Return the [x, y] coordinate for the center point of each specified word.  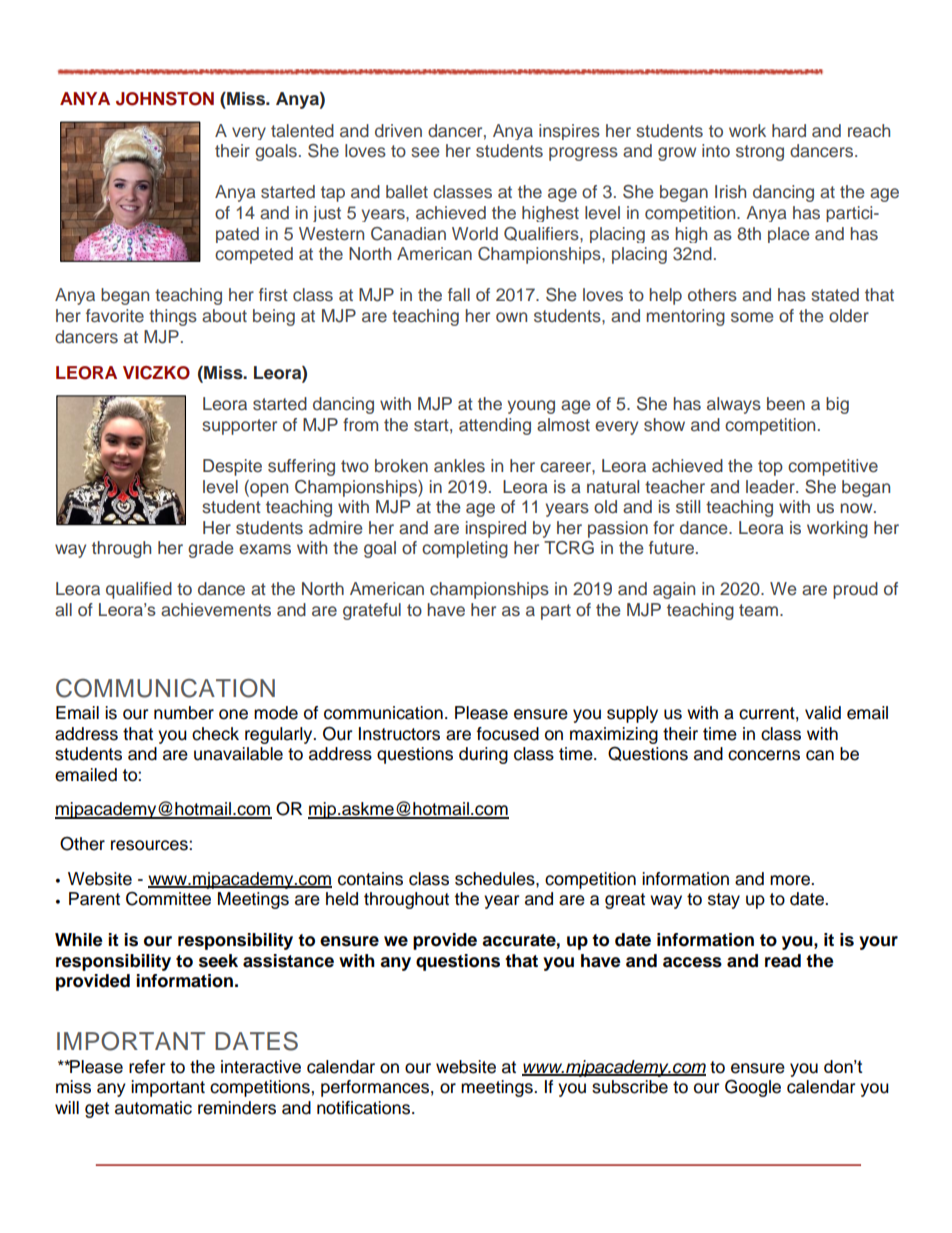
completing [465, 549]
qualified [139, 590]
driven [398, 130]
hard [789, 130]
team [758, 610]
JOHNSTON [165, 99]
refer [147, 1067]
